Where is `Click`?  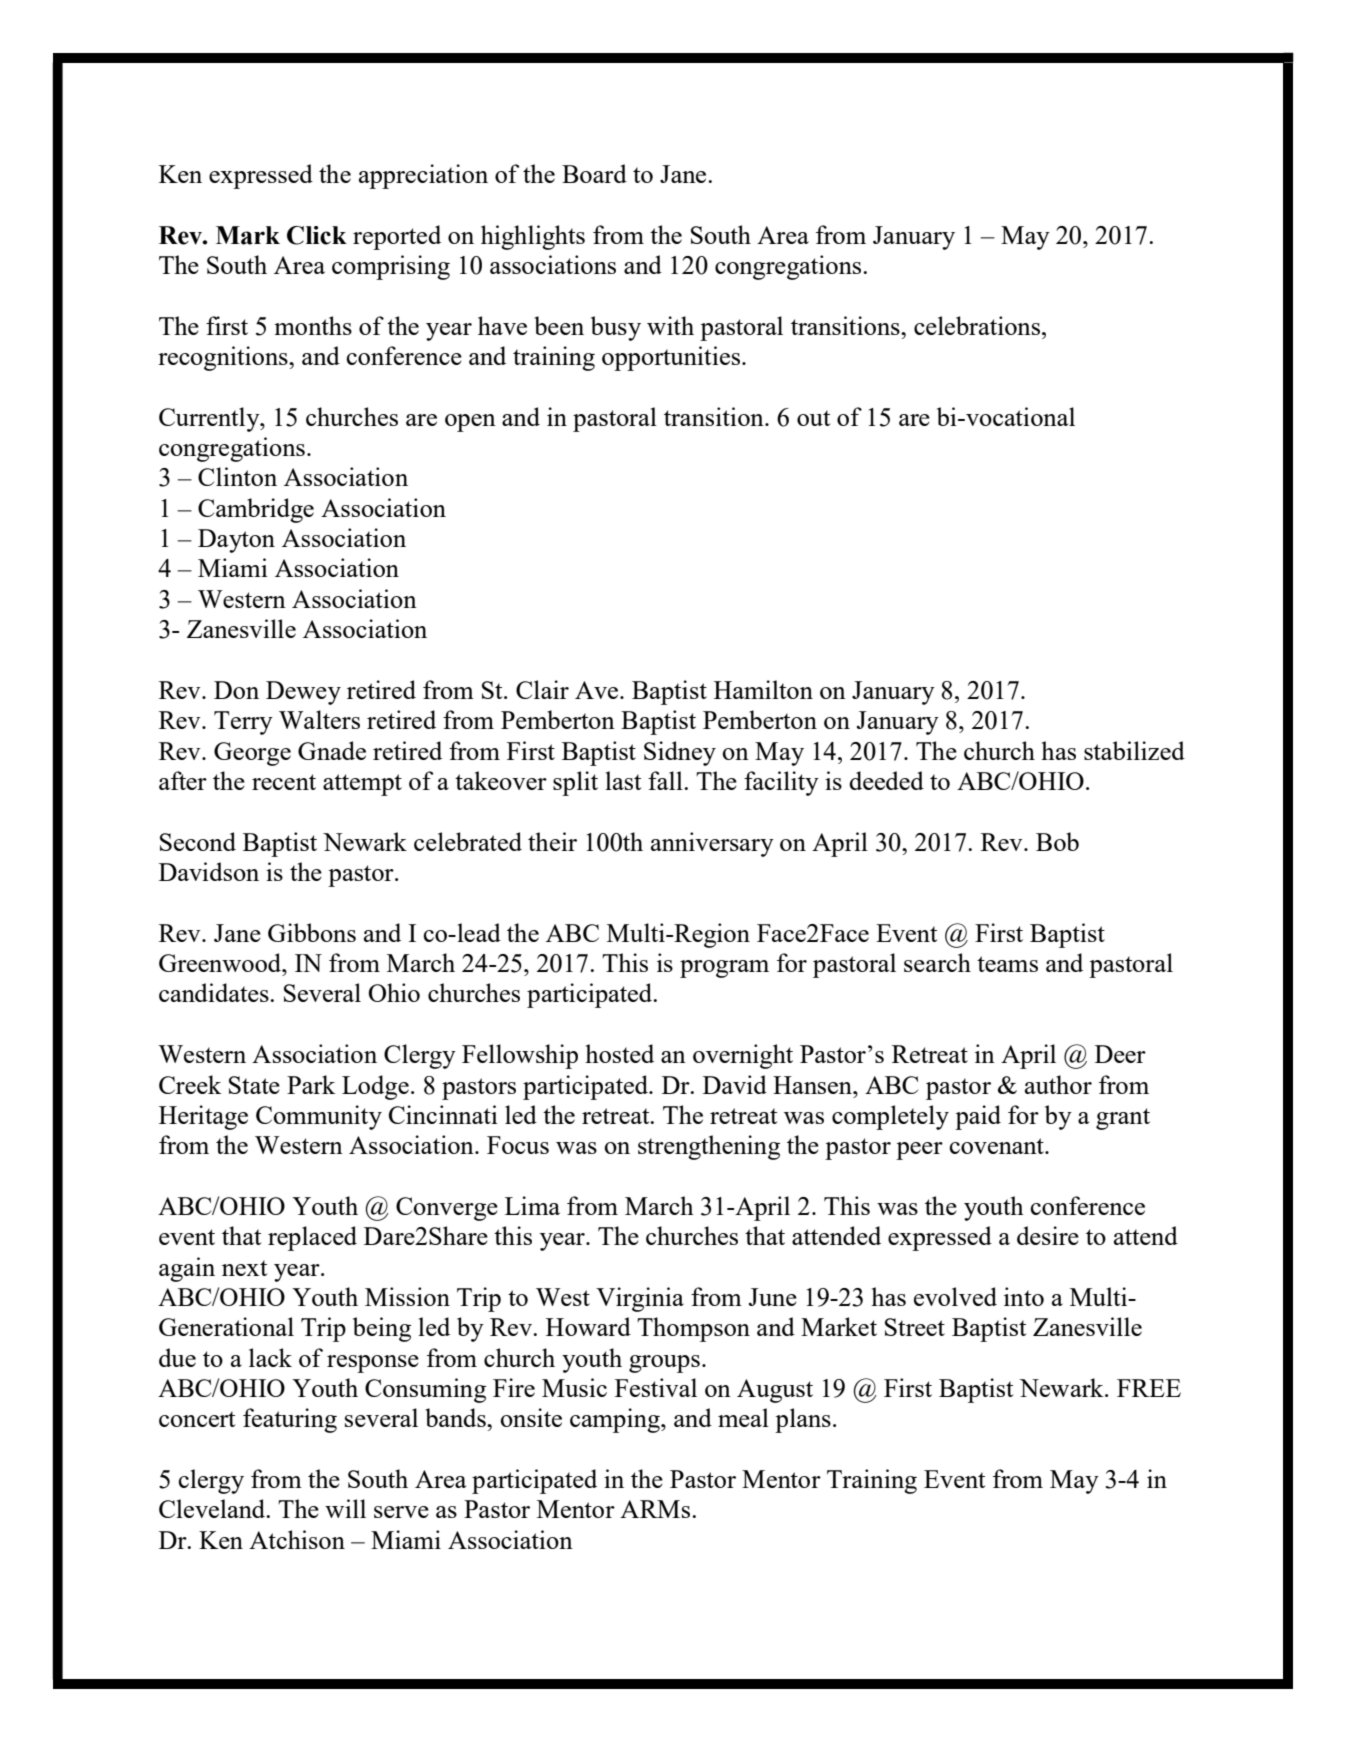
Click is located at coordinates (317, 235).
